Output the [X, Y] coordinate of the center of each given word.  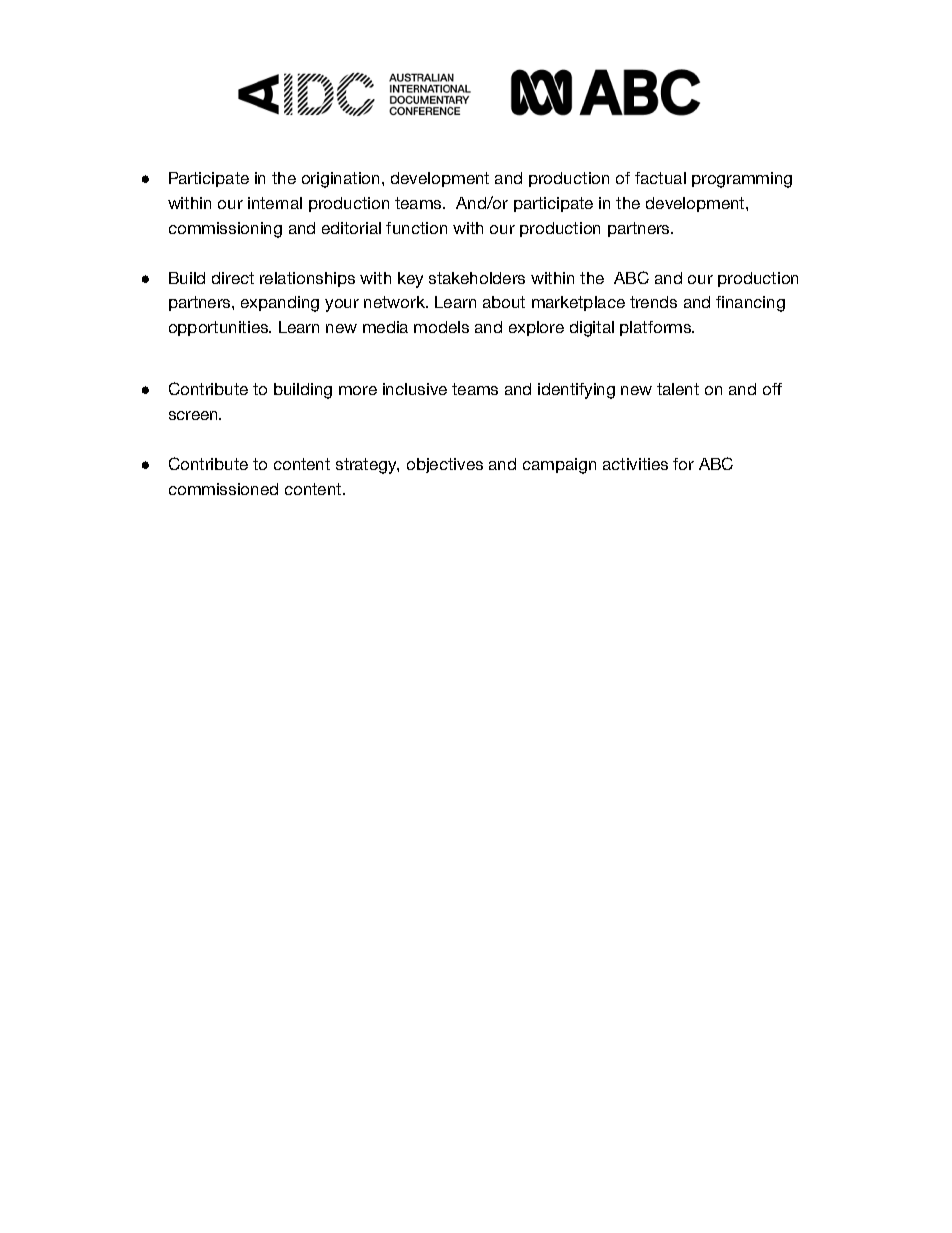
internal [275, 203]
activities [635, 464]
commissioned [223, 489]
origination [342, 180]
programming [742, 180]
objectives [445, 465]
